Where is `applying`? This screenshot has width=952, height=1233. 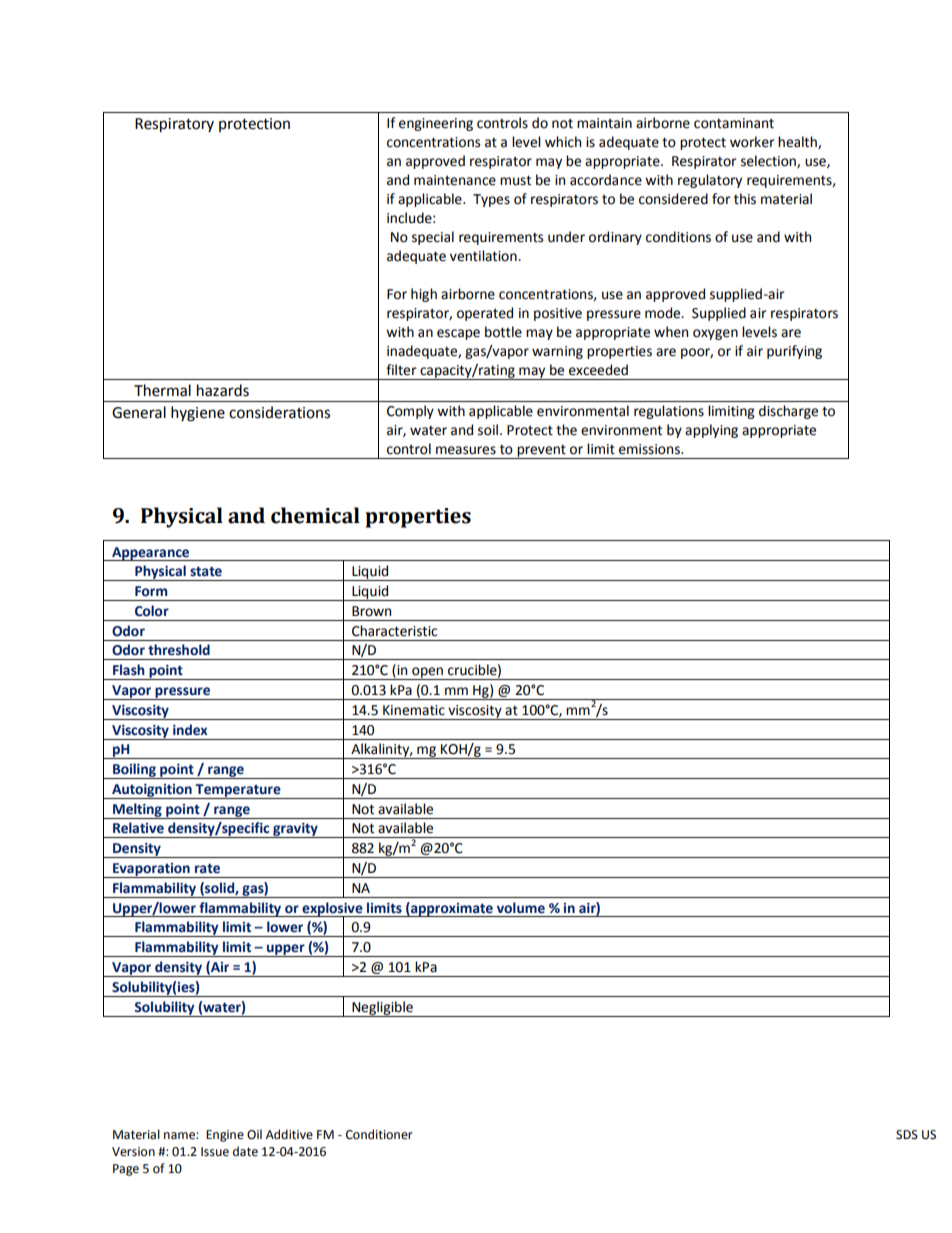
applying is located at coordinates (711, 431).
